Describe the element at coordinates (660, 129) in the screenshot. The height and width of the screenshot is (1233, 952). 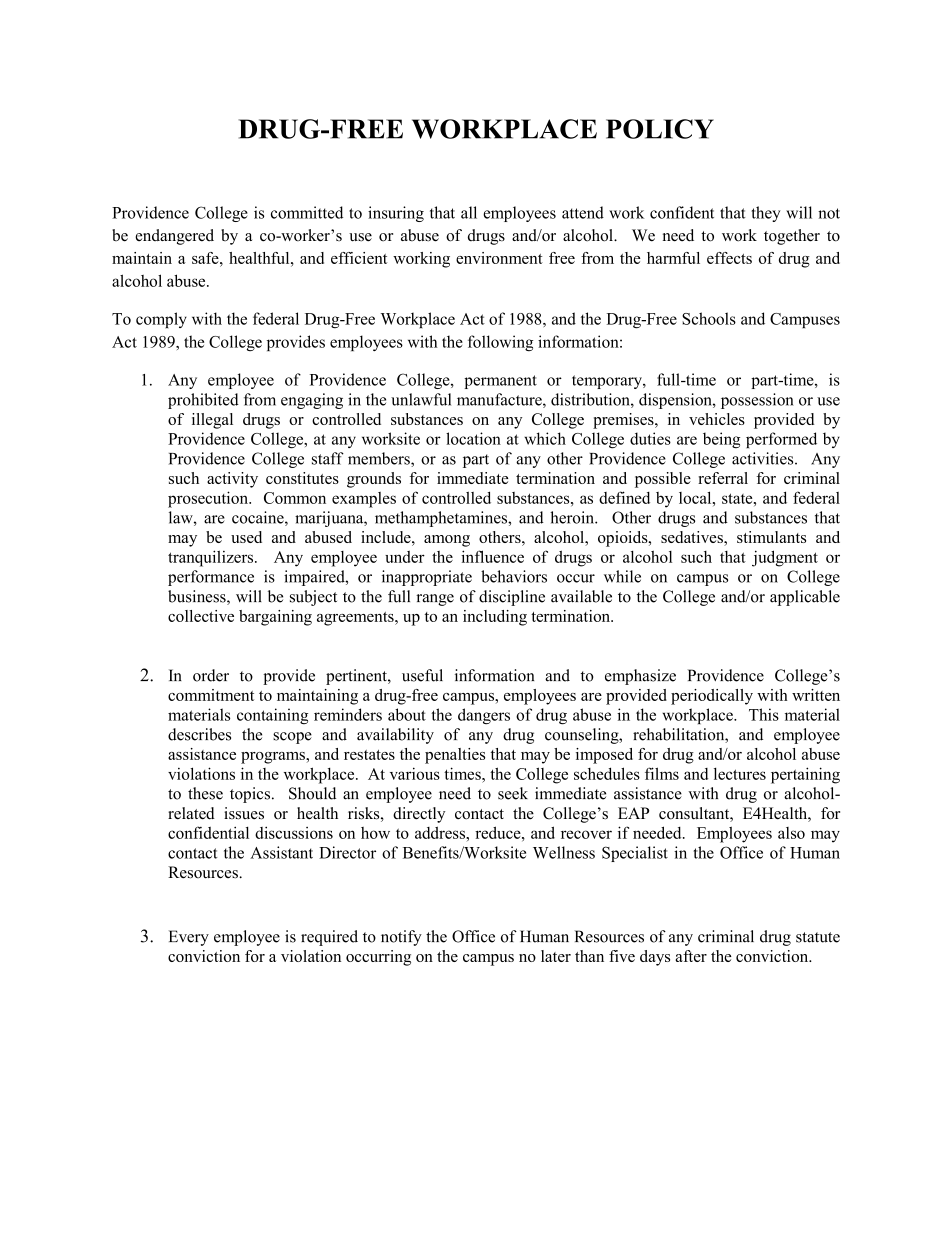
I see `POLICY` at that location.
